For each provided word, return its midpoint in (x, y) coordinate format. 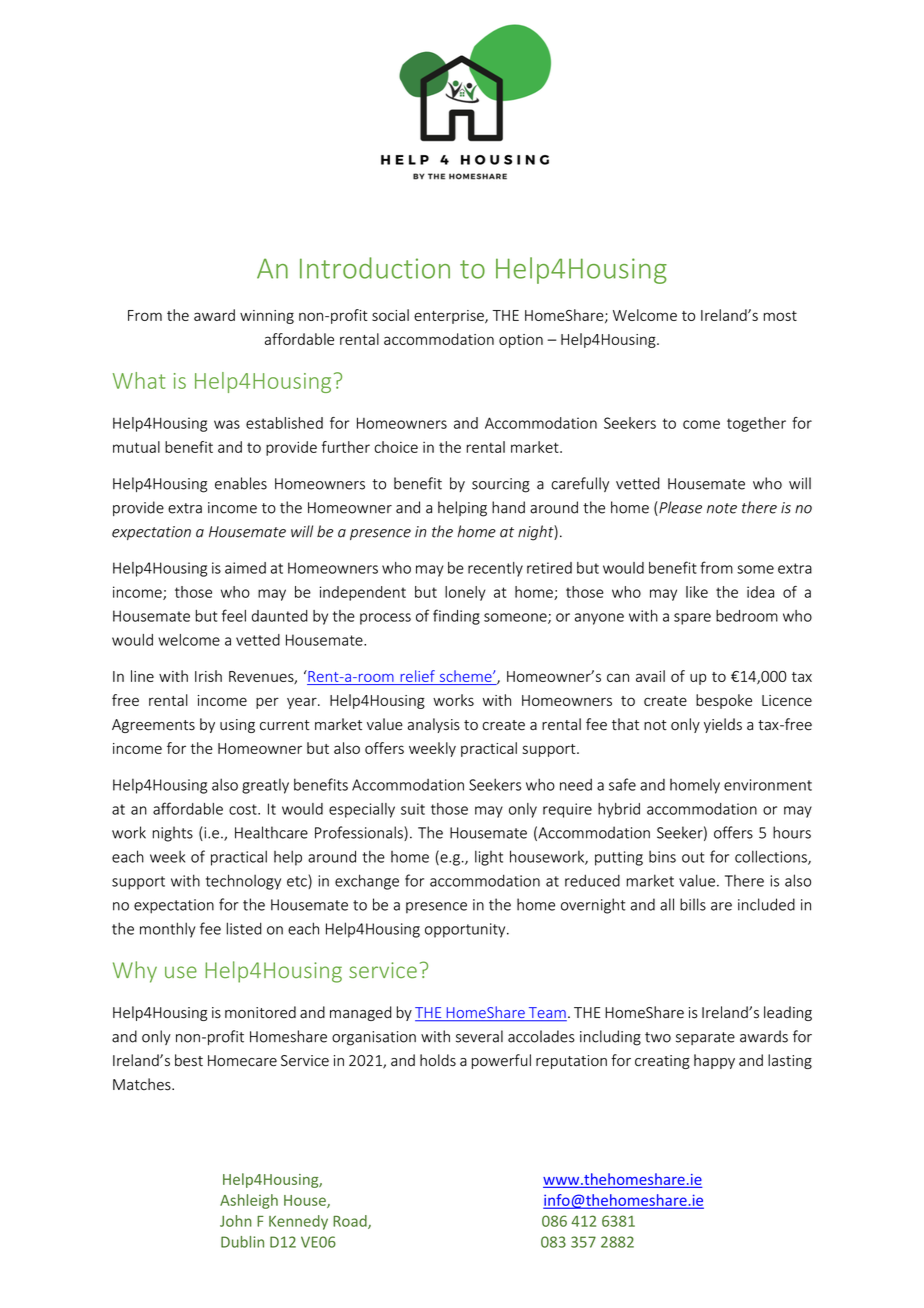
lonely (465, 593)
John (236, 1221)
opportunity (466, 930)
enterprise (450, 317)
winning (267, 317)
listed (244, 928)
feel (234, 615)
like (697, 592)
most (780, 316)
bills (693, 904)
